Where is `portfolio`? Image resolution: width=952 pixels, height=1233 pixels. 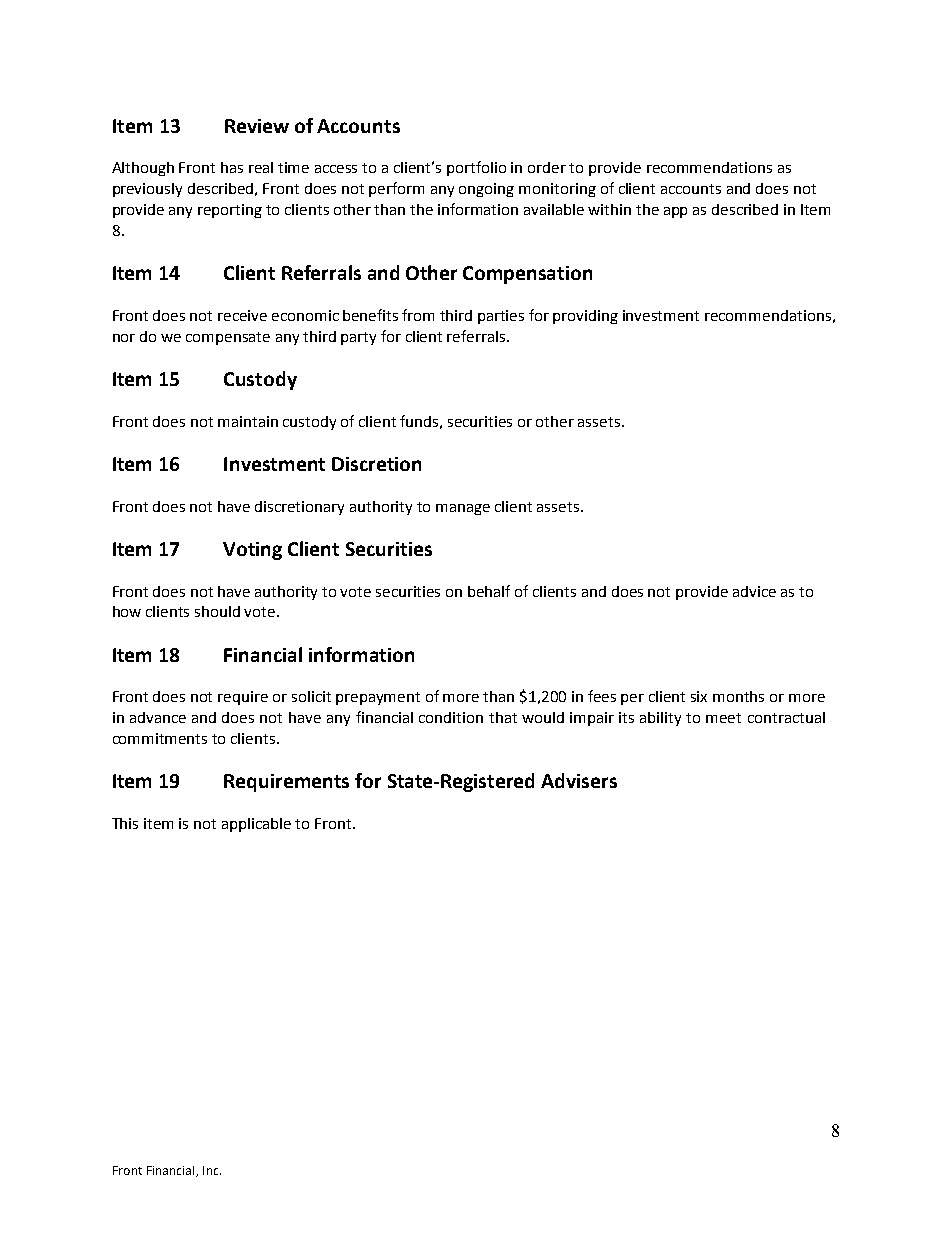 portfolio is located at coordinates (476, 168).
